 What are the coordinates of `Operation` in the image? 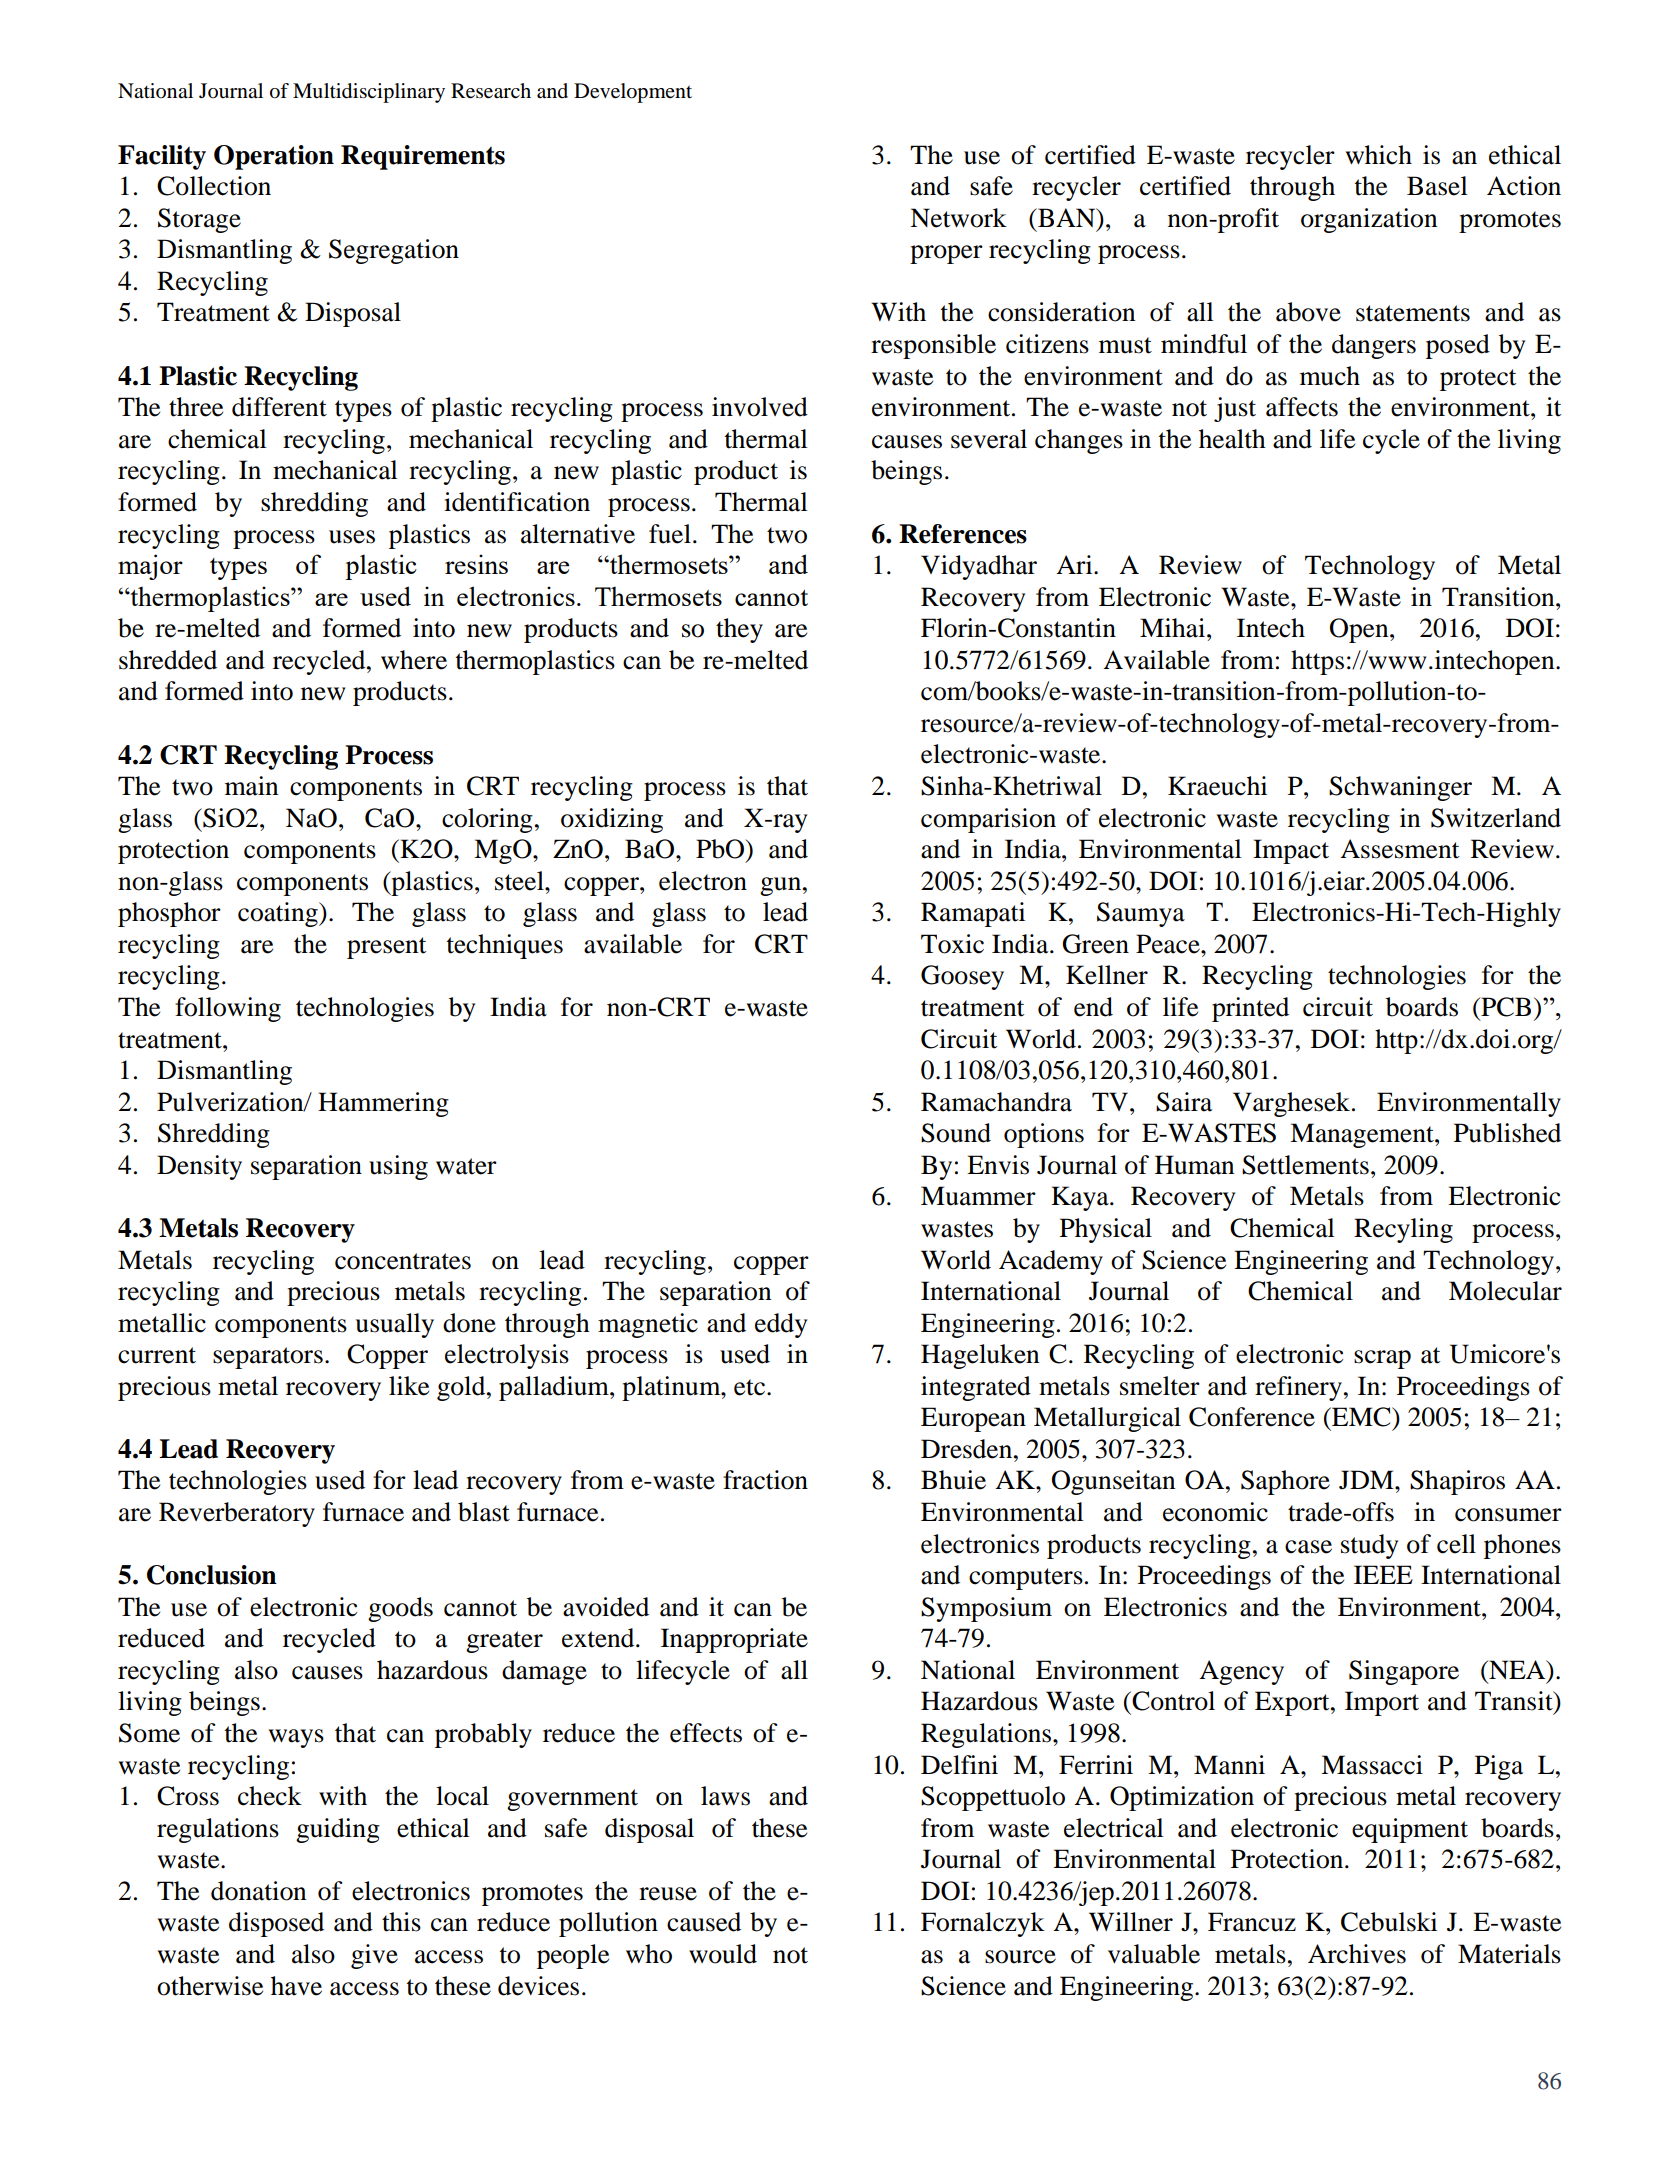 It's located at (274, 157).
